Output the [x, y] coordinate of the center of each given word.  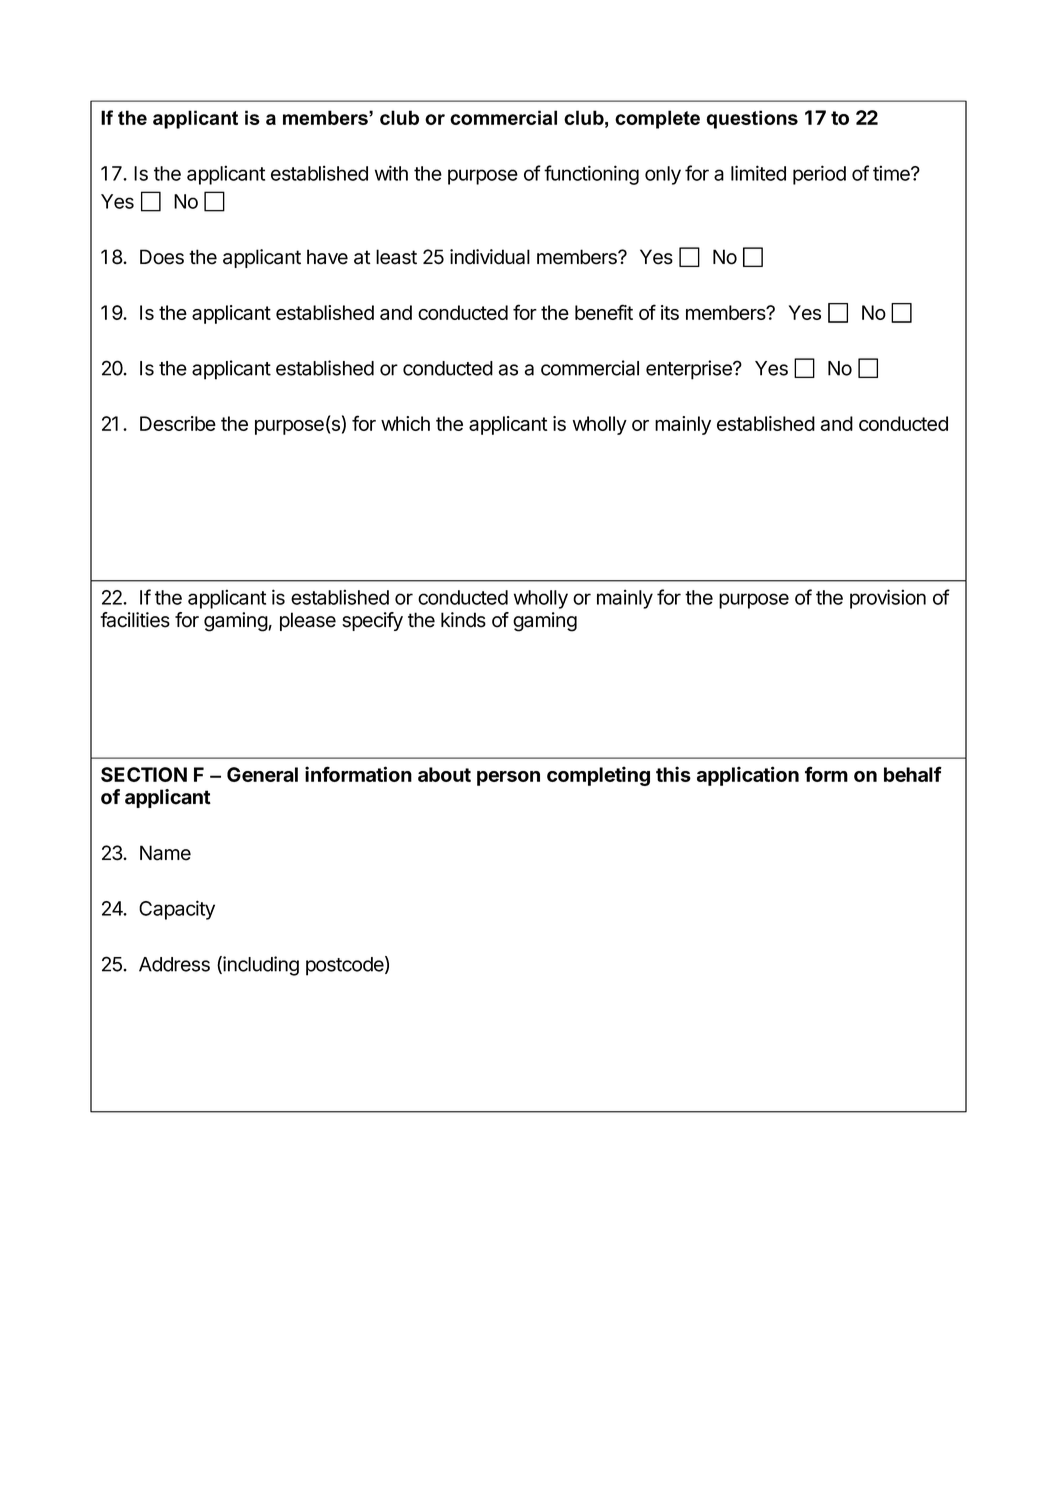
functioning [591, 175]
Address [174, 964]
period [819, 175]
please [308, 621]
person [508, 778]
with [391, 173]
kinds [463, 620]
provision [888, 599]
